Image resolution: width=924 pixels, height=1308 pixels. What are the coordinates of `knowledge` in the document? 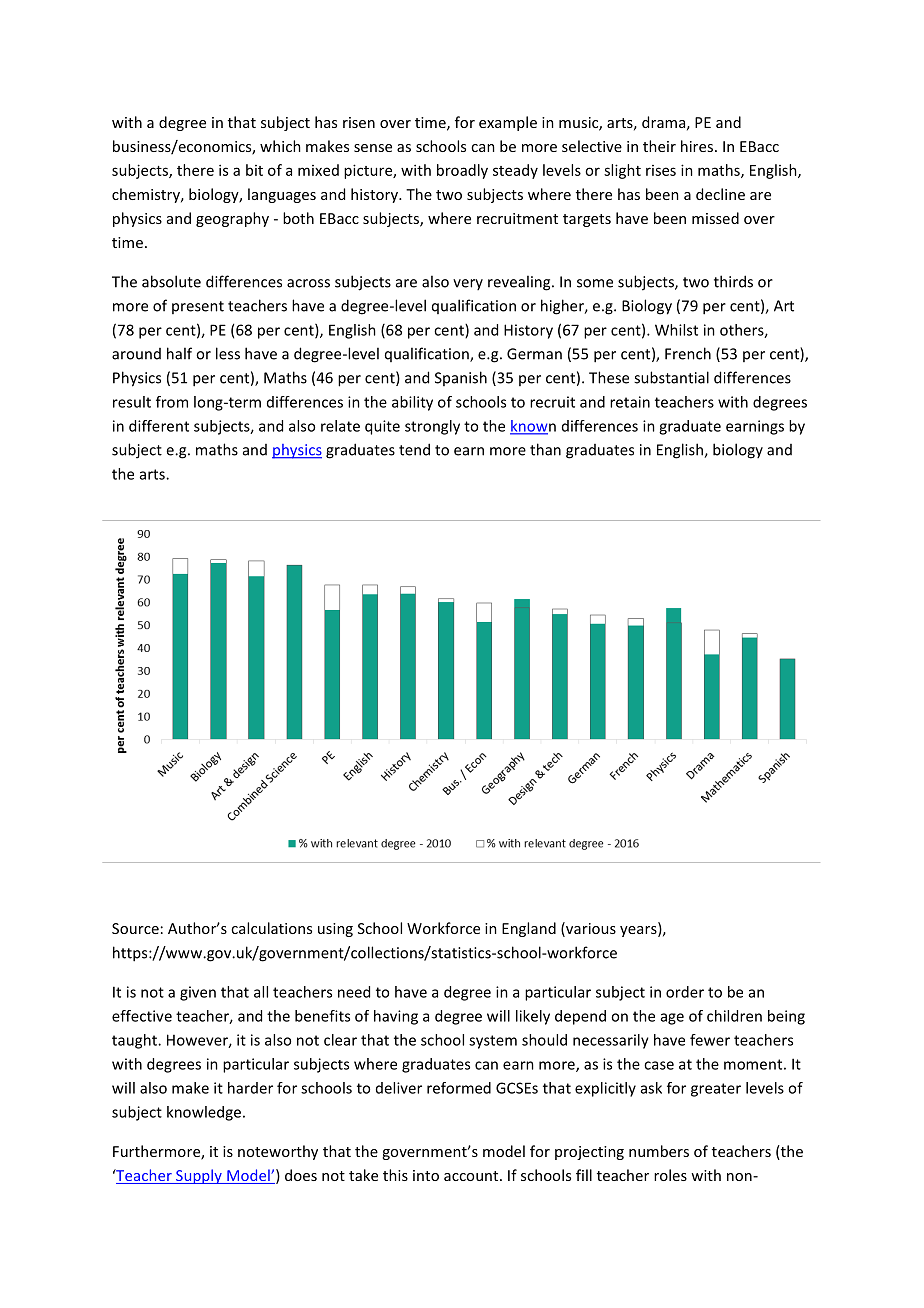 It's located at (204, 1113).
